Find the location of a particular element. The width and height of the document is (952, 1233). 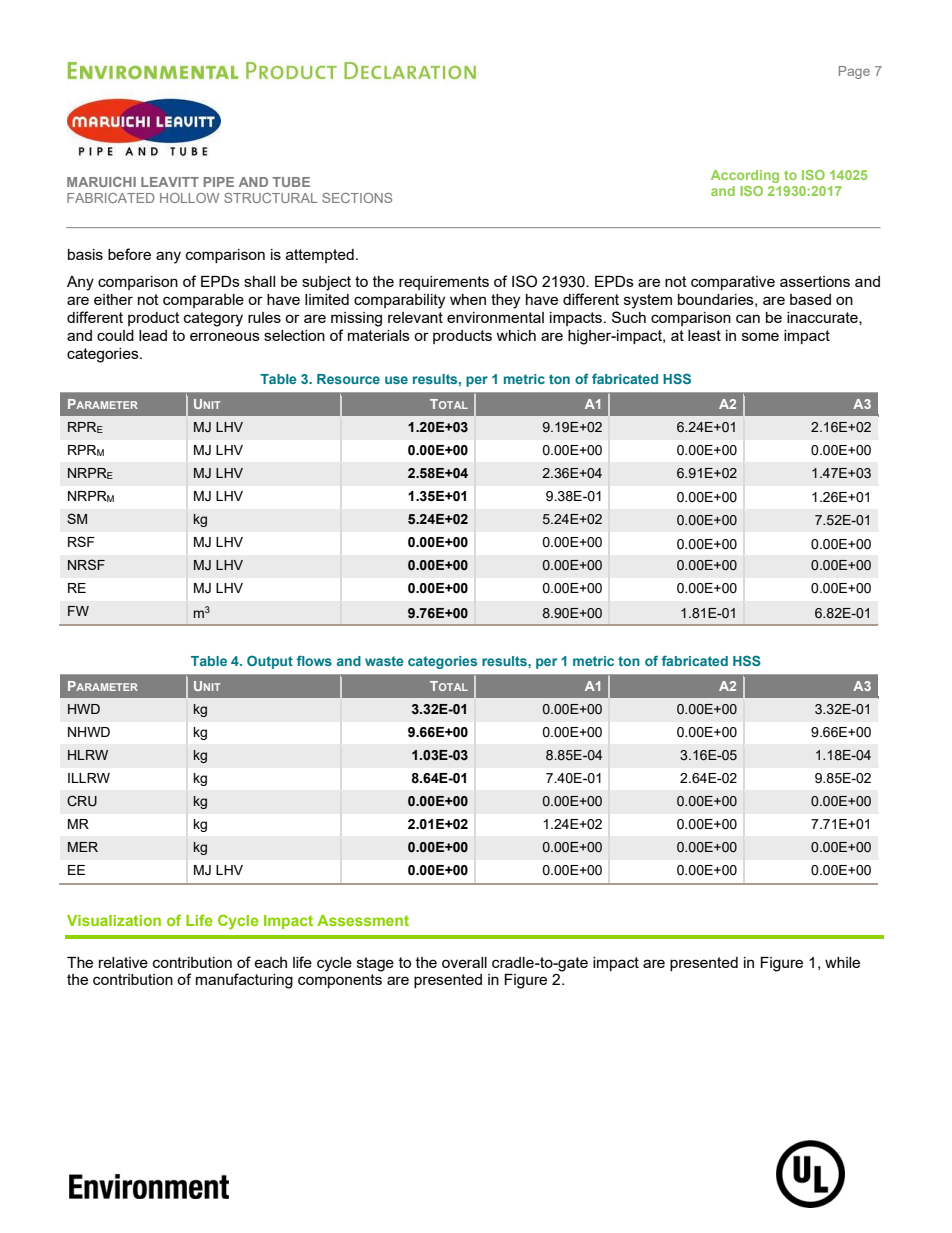

use is located at coordinates (396, 380).
